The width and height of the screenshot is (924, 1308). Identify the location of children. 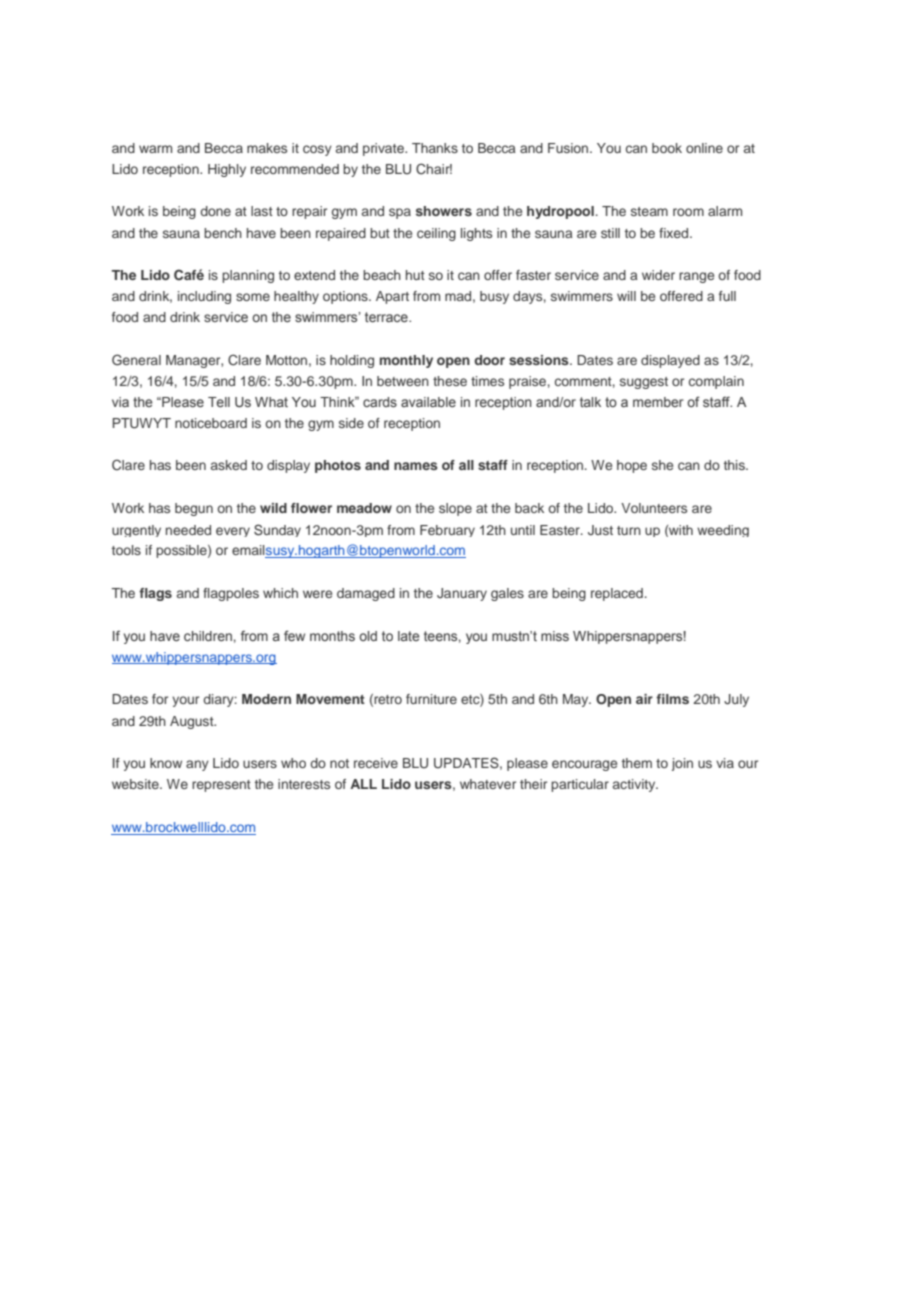
(208, 636).
